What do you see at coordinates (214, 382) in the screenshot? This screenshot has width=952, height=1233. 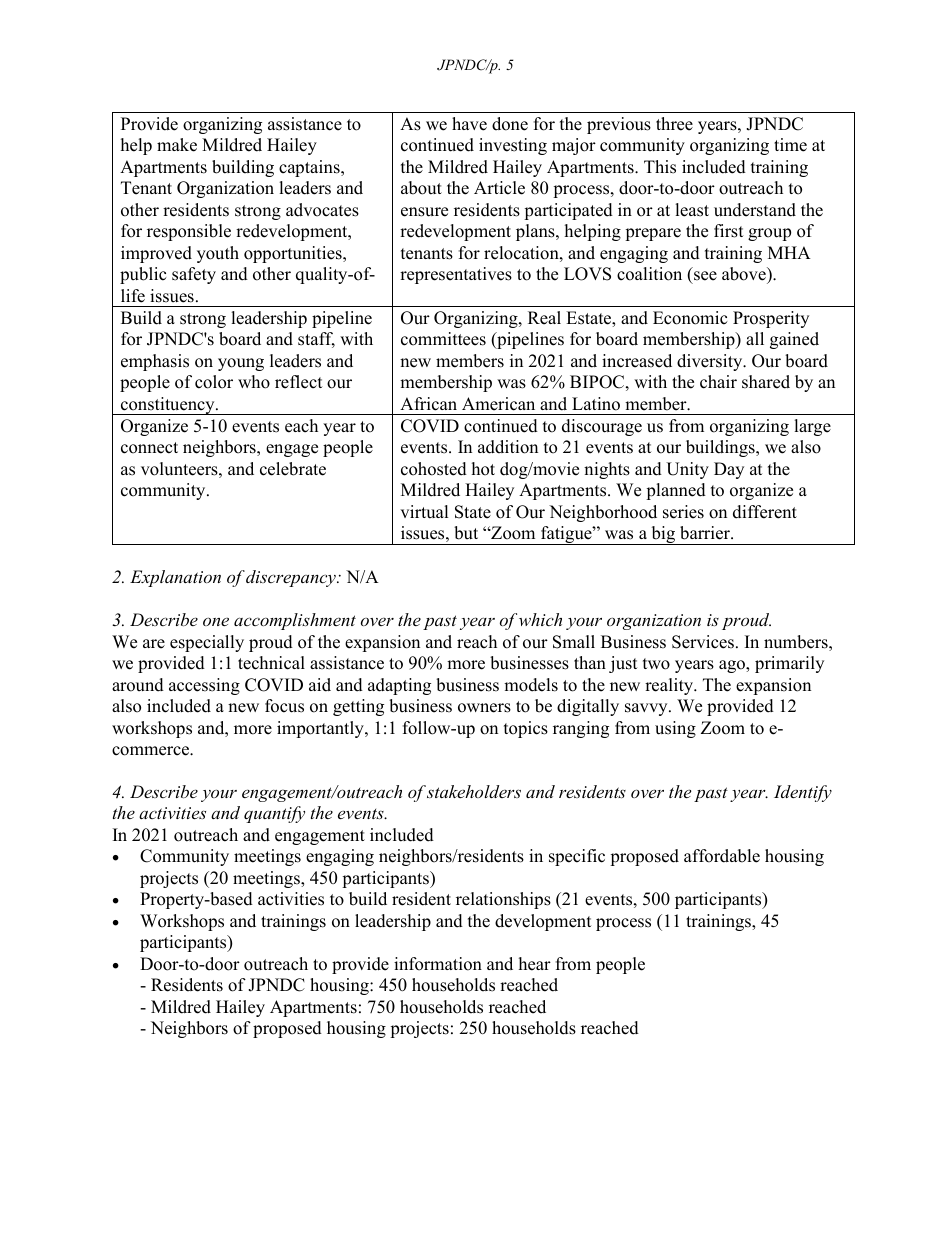 I see `color` at bounding box center [214, 382].
